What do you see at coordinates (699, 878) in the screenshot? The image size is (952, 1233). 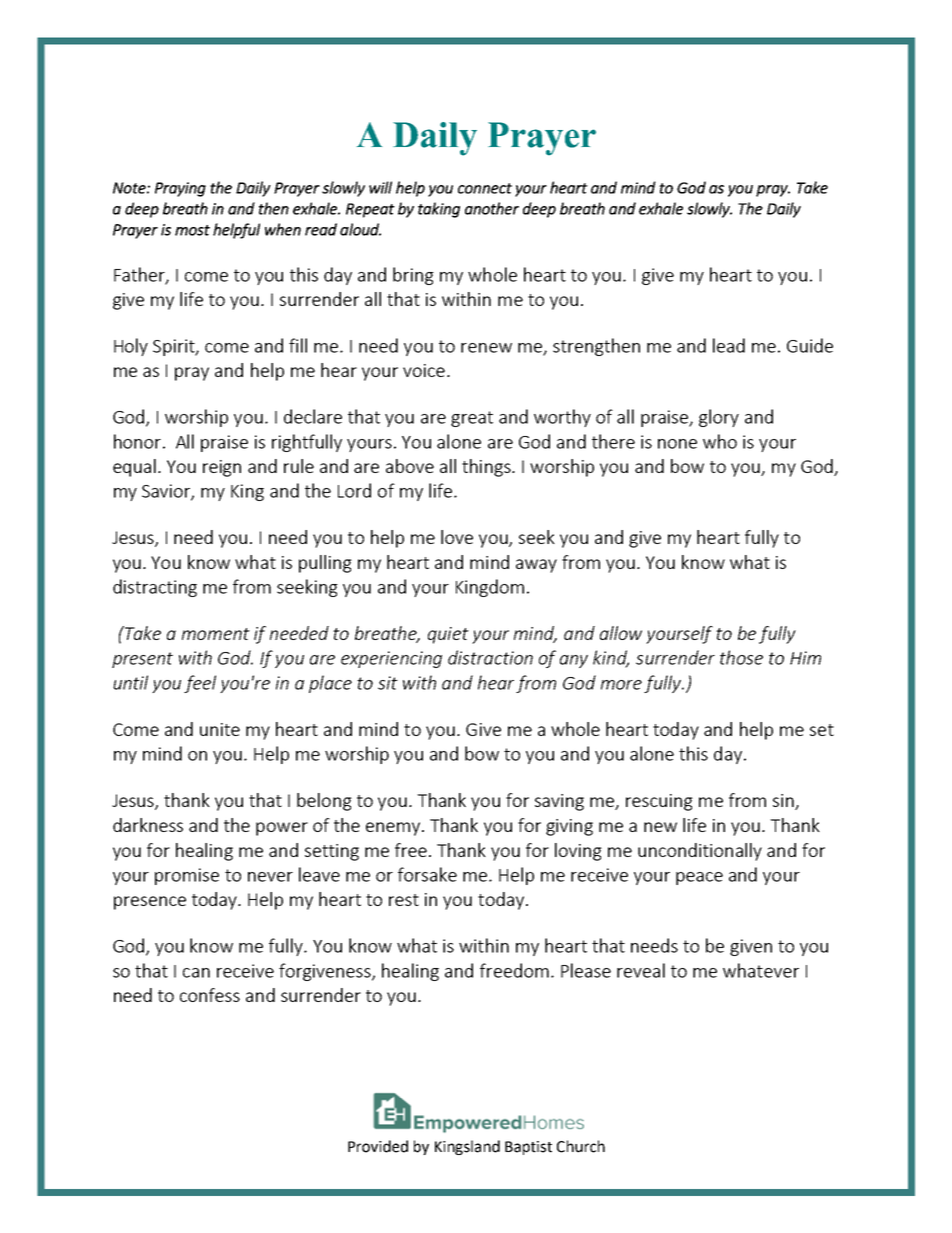 I see `peace` at bounding box center [699, 878].
